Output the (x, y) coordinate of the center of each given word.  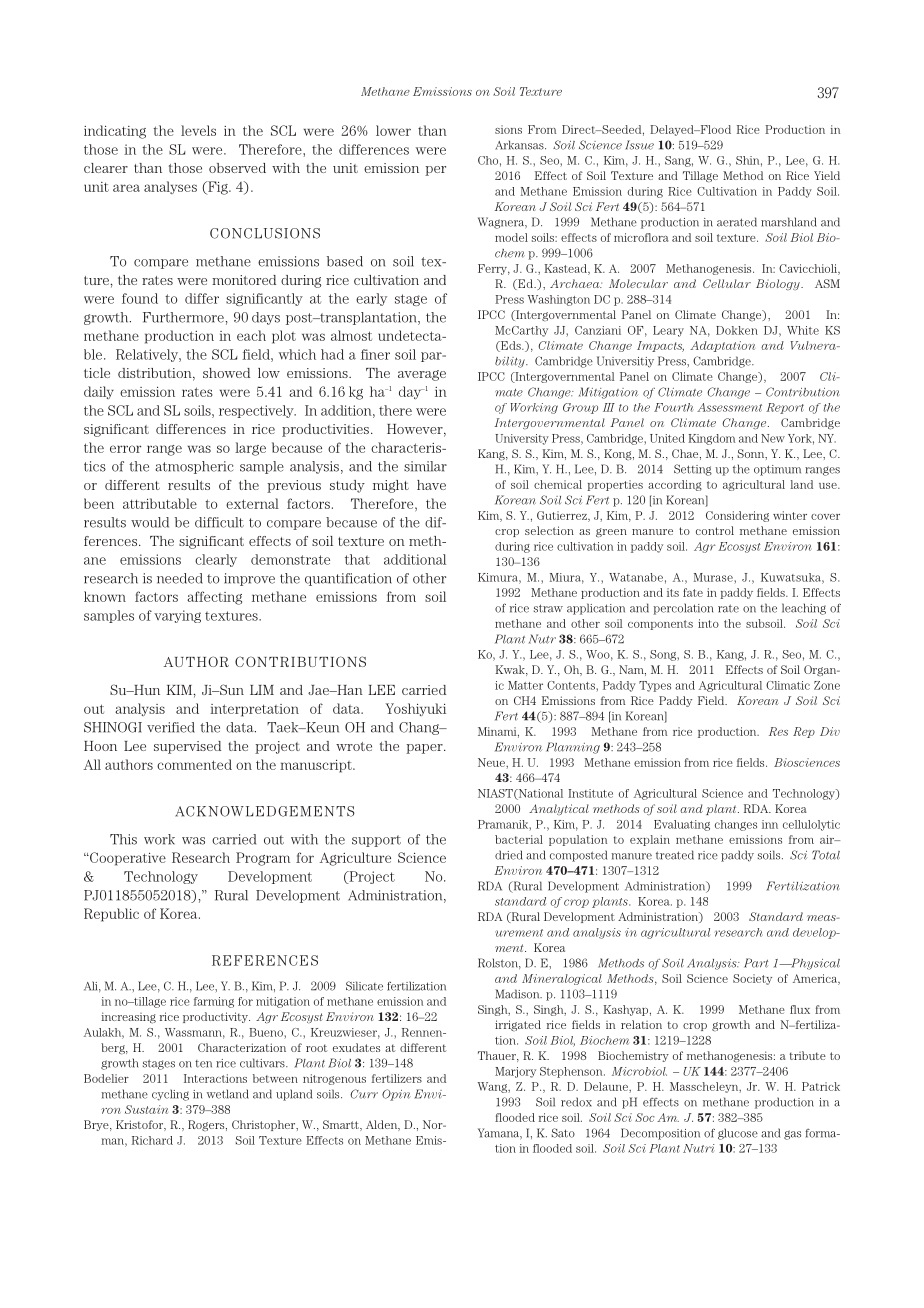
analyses (170, 187)
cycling (170, 1095)
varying (177, 616)
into (708, 623)
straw (548, 608)
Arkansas (520, 145)
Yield (827, 175)
